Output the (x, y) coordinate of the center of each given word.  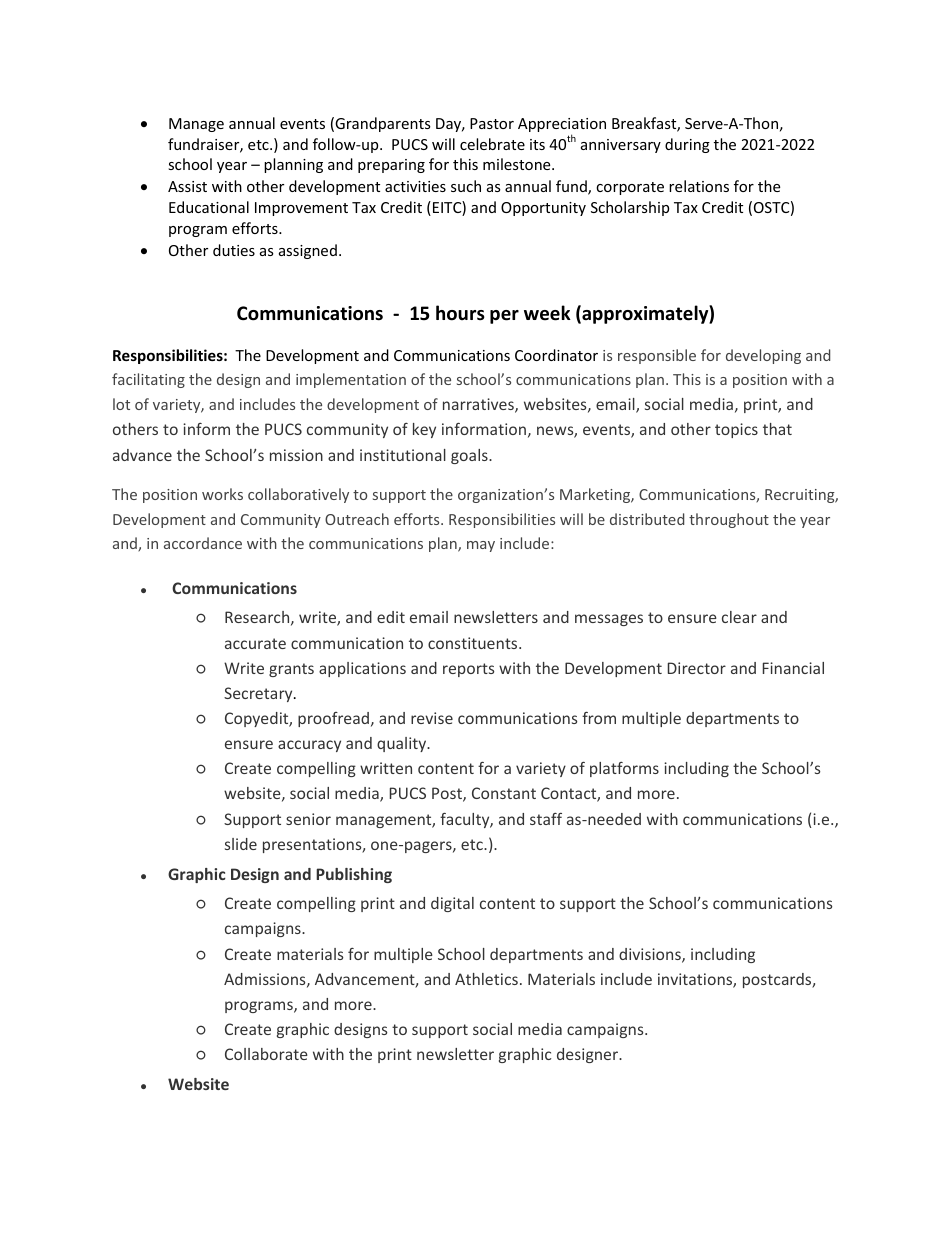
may (481, 546)
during (687, 145)
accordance (203, 543)
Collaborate (266, 1054)
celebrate (492, 144)
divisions (651, 955)
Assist (187, 186)
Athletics (486, 979)
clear (739, 617)
